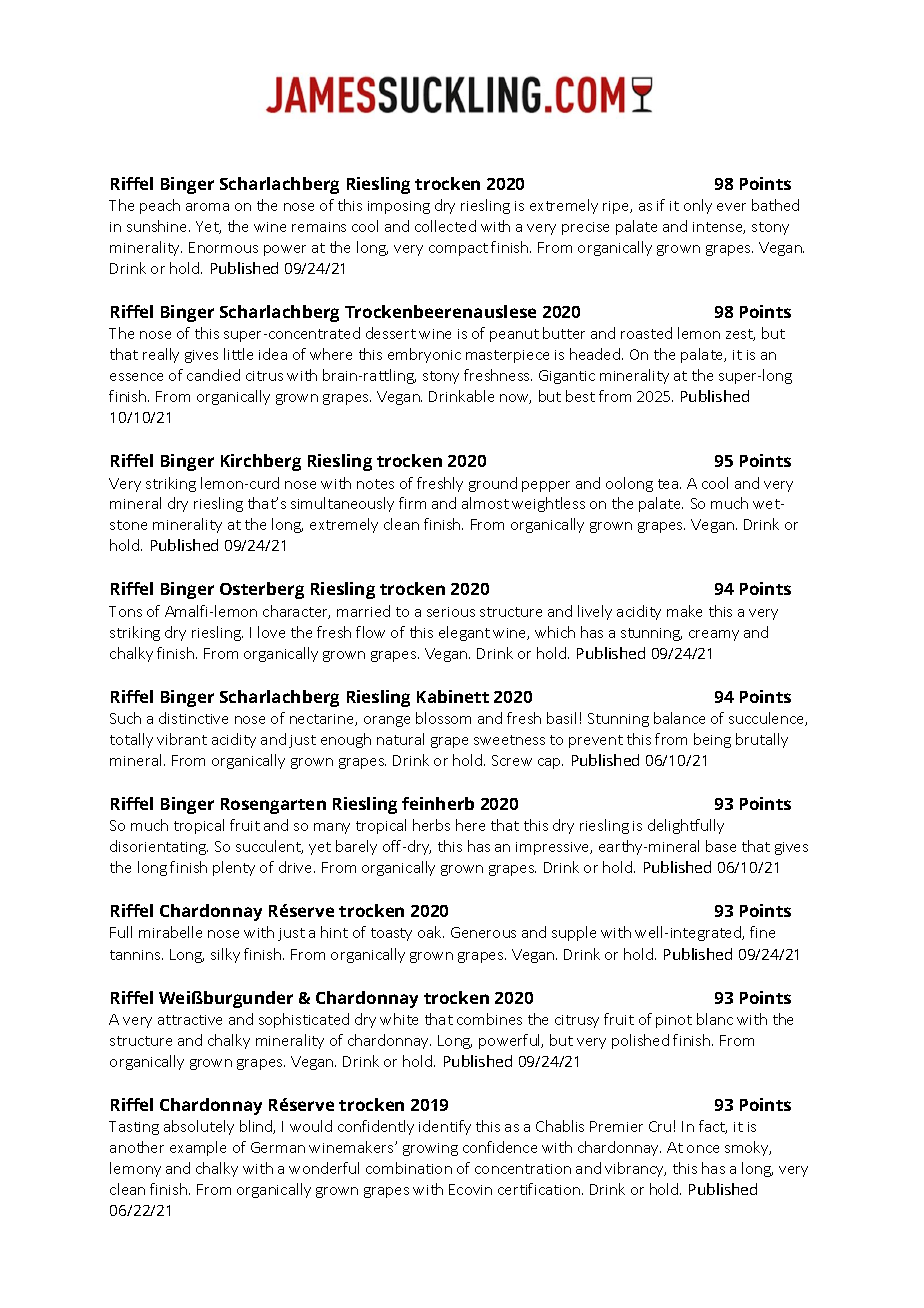 Image resolution: width=924 pixels, height=1308 pixels. Describe the element at coordinates (430, 1149) in the screenshot. I see `growing` at that location.
